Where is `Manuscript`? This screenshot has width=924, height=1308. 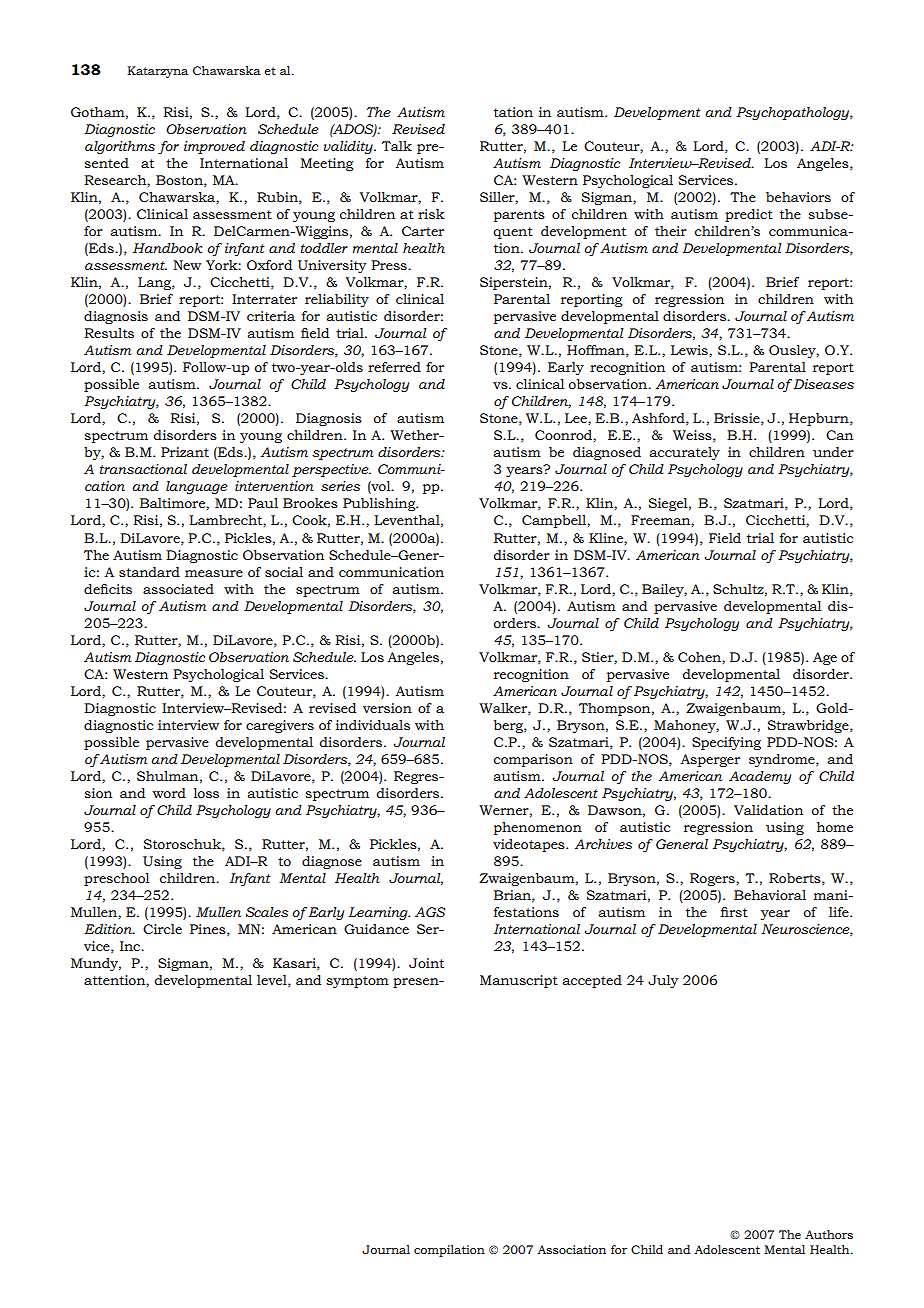 Manuscript is located at coordinates (519, 981).
